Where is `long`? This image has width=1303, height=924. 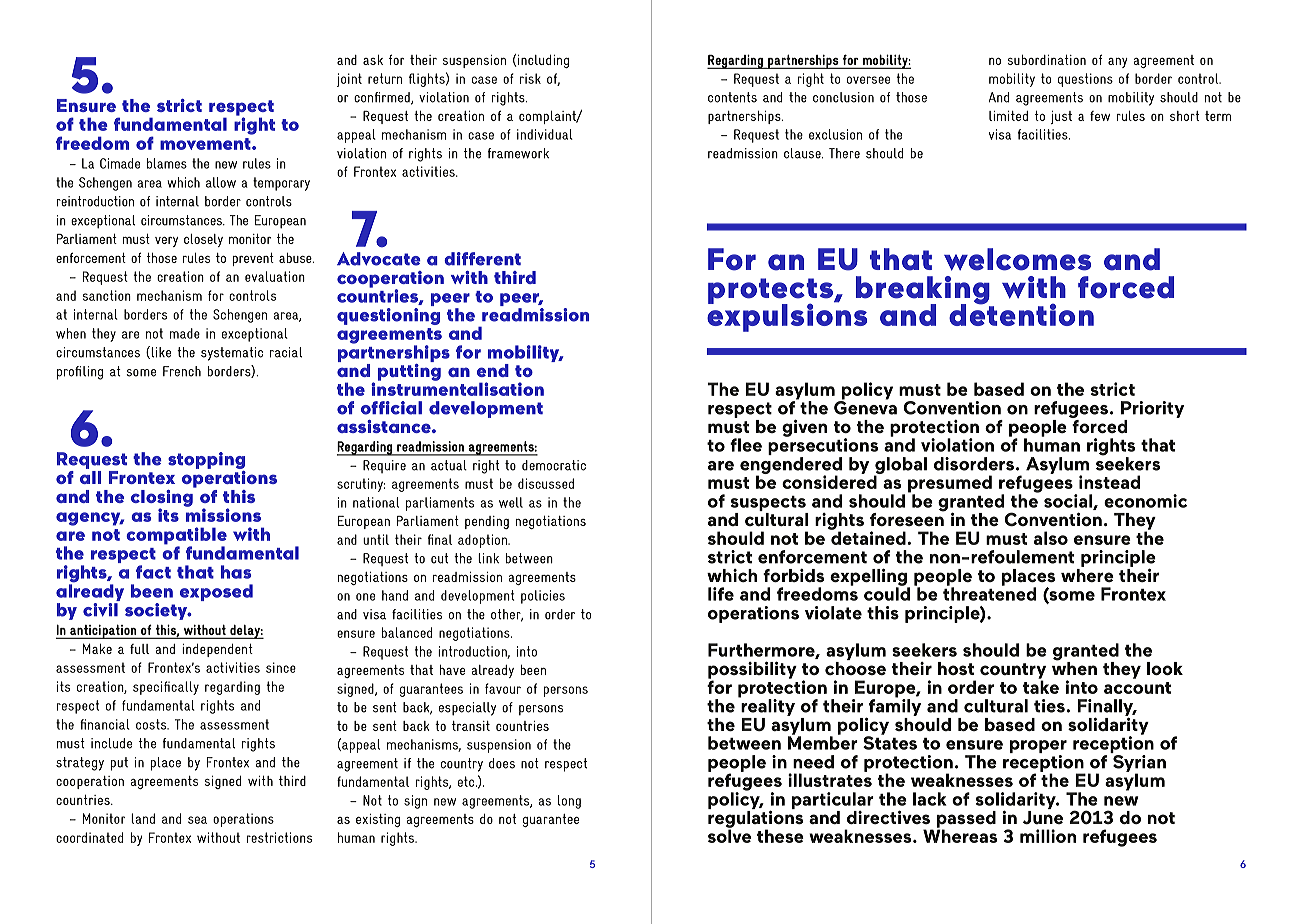 long is located at coordinates (569, 802).
